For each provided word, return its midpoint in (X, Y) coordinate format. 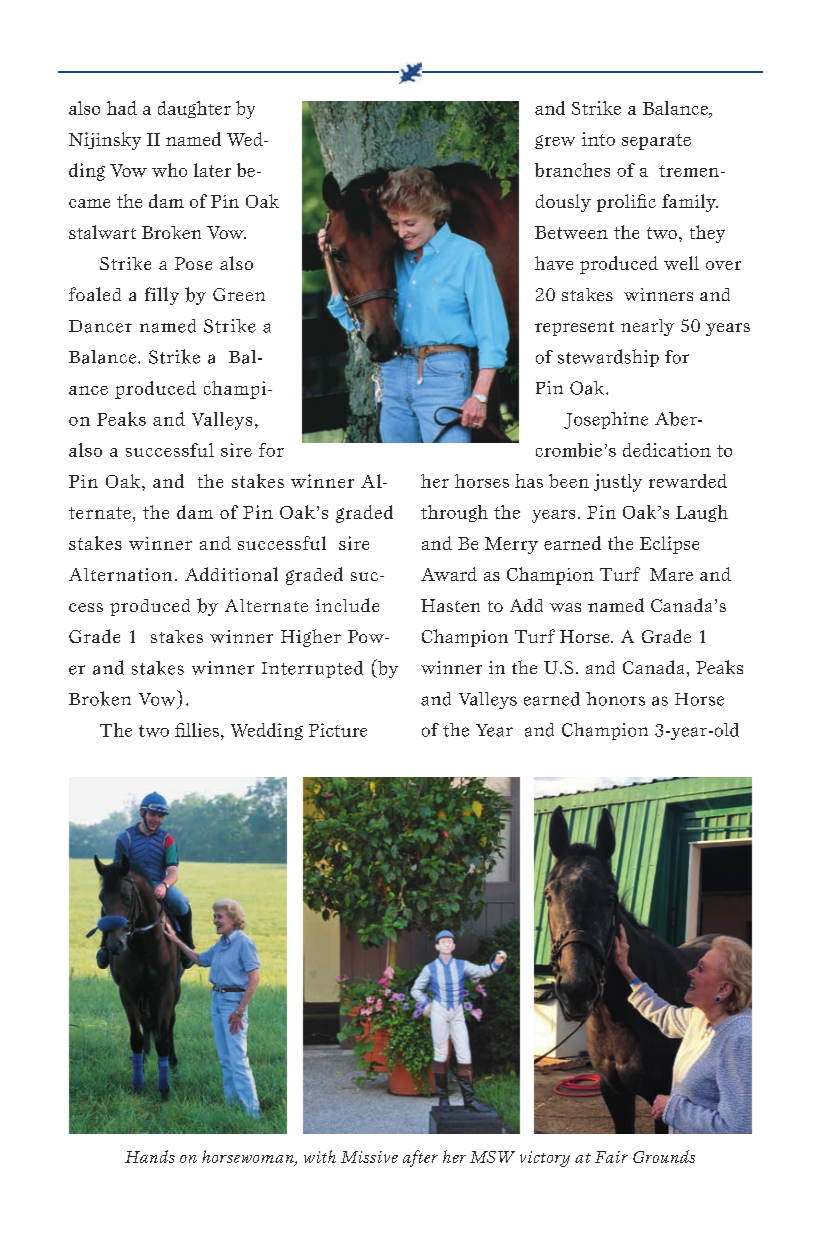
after (420, 1158)
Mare (671, 574)
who (169, 170)
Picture (338, 730)
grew (555, 142)
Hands (150, 1156)
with (320, 1156)
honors (615, 699)
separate (656, 142)
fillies (197, 730)
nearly (647, 327)
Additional (231, 574)
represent (574, 328)
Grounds (664, 1156)
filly (162, 296)
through (454, 513)
